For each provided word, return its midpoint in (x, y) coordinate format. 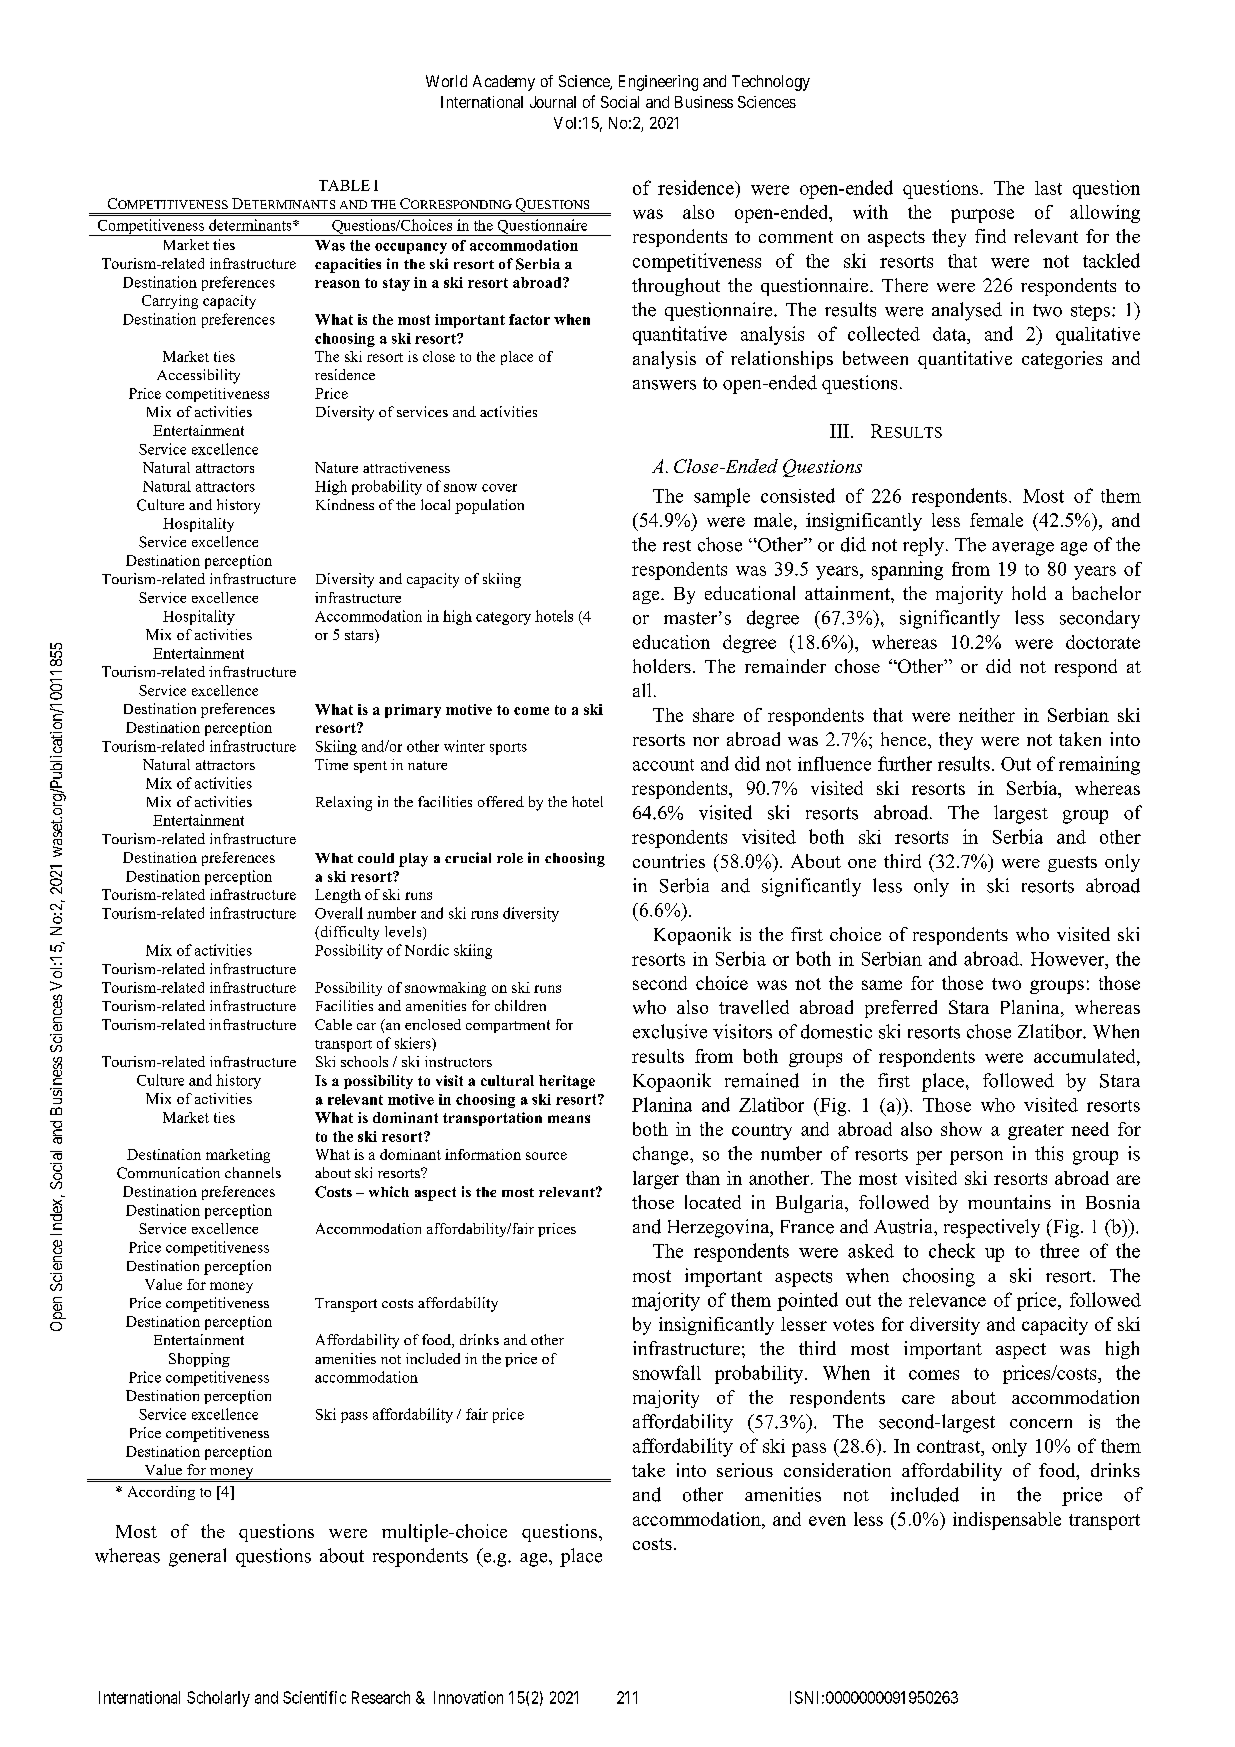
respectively (992, 1228)
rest (677, 546)
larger (656, 1180)
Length (338, 896)
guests (1072, 864)
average (1023, 549)
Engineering (658, 83)
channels (253, 1172)
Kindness (345, 504)
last (1048, 188)
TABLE (344, 185)
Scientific (314, 1697)
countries (669, 861)
